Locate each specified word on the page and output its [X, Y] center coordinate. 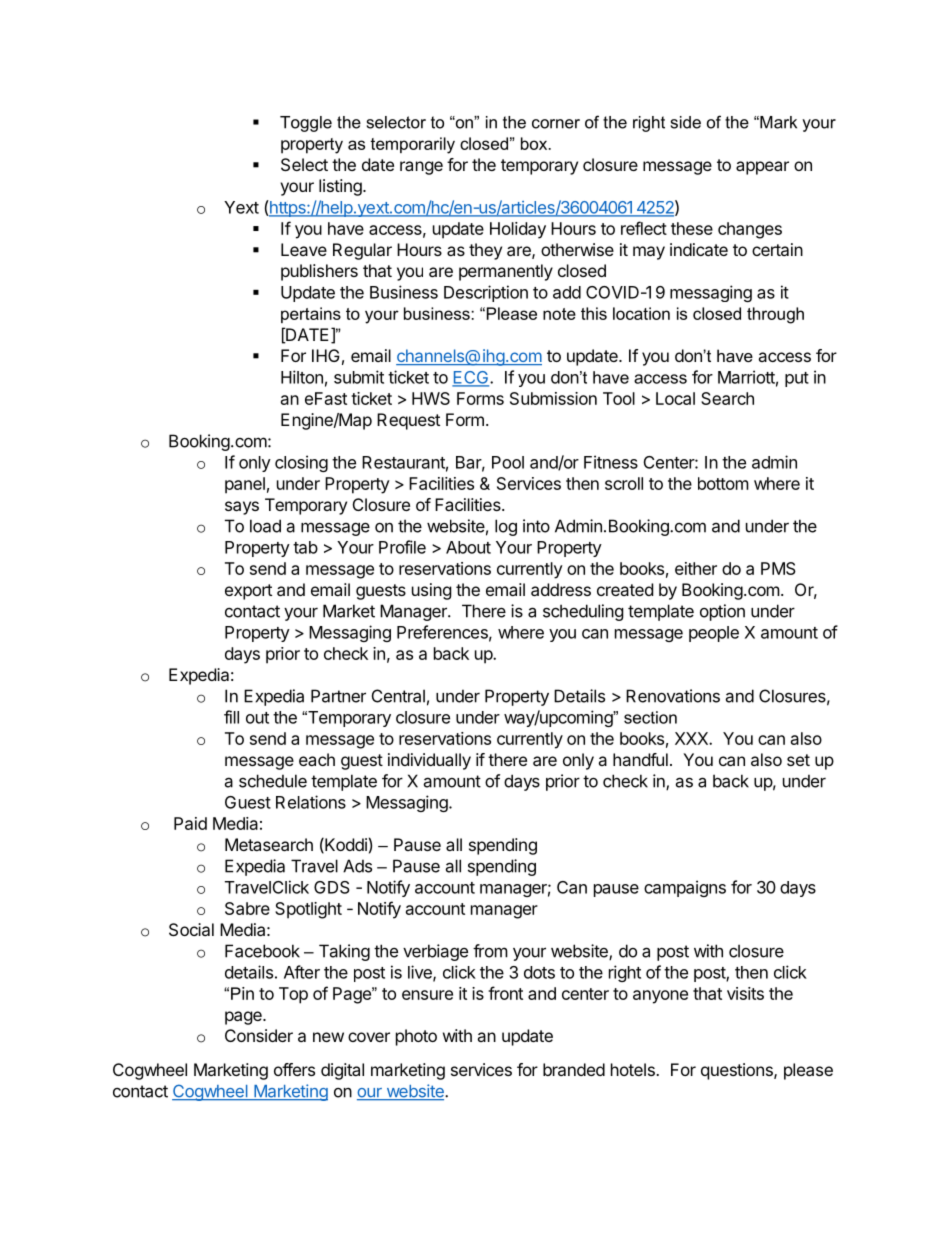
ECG [470, 378]
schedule [273, 781]
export [248, 592]
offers [294, 1069]
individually [429, 761]
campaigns [685, 888]
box [535, 143]
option [722, 612]
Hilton [302, 377]
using [432, 591]
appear [762, 168]
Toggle [306, 124]
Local [675, 398]
